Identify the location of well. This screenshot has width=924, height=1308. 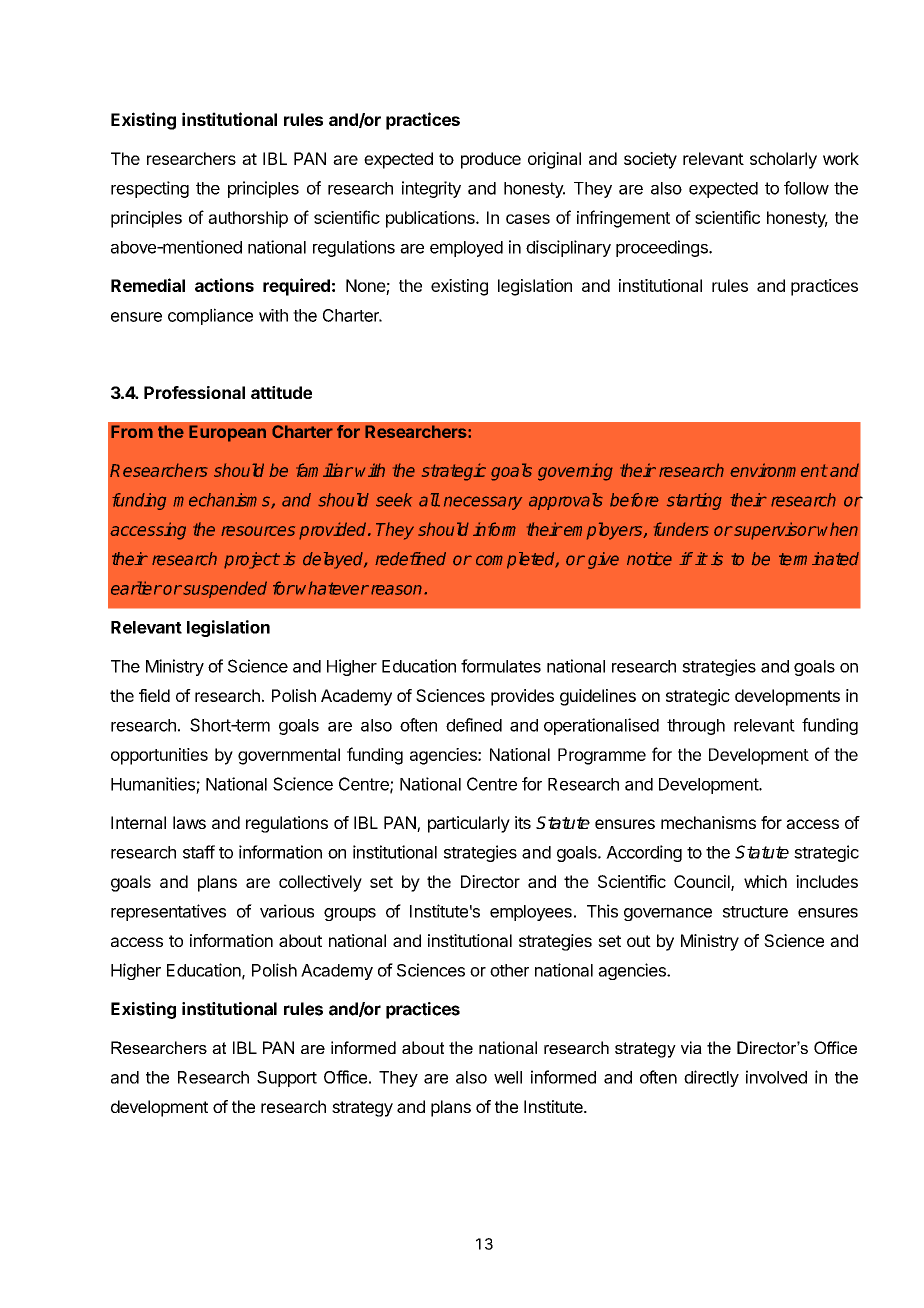
(508, 1077).
